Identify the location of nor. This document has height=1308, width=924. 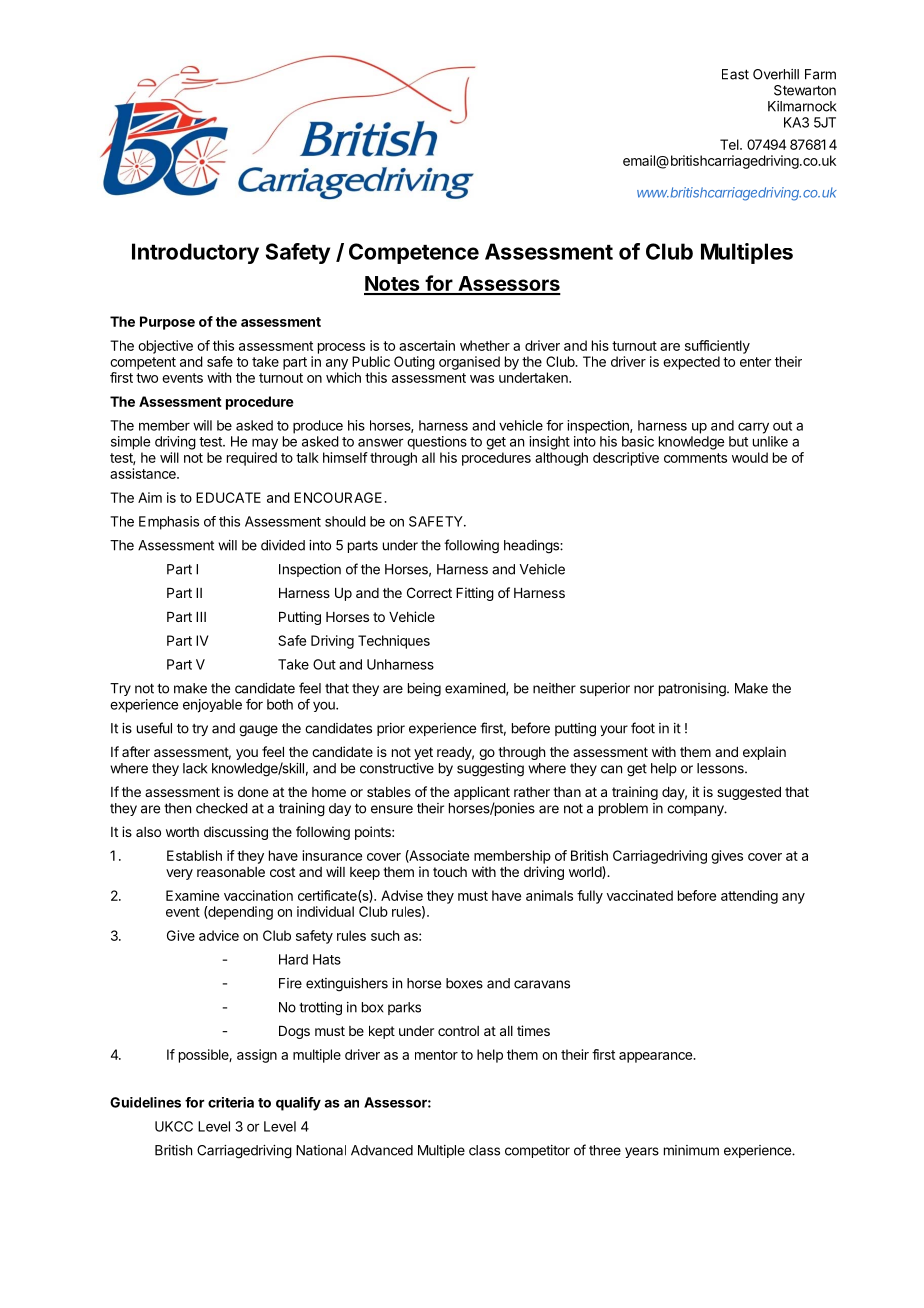
(644, 689).
